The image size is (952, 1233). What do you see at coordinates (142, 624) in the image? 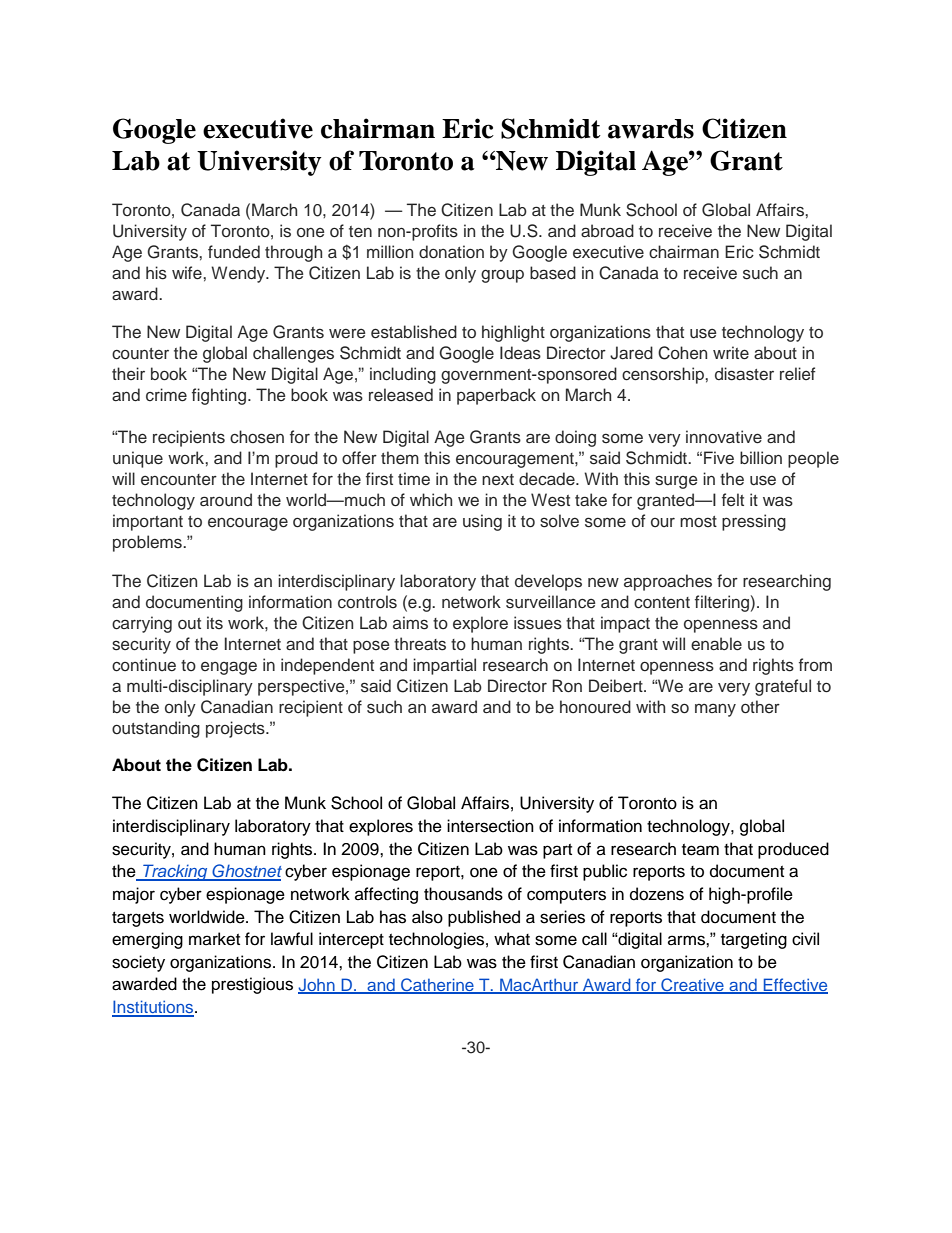
I see `carrying` at bounding box center [142, 624].
